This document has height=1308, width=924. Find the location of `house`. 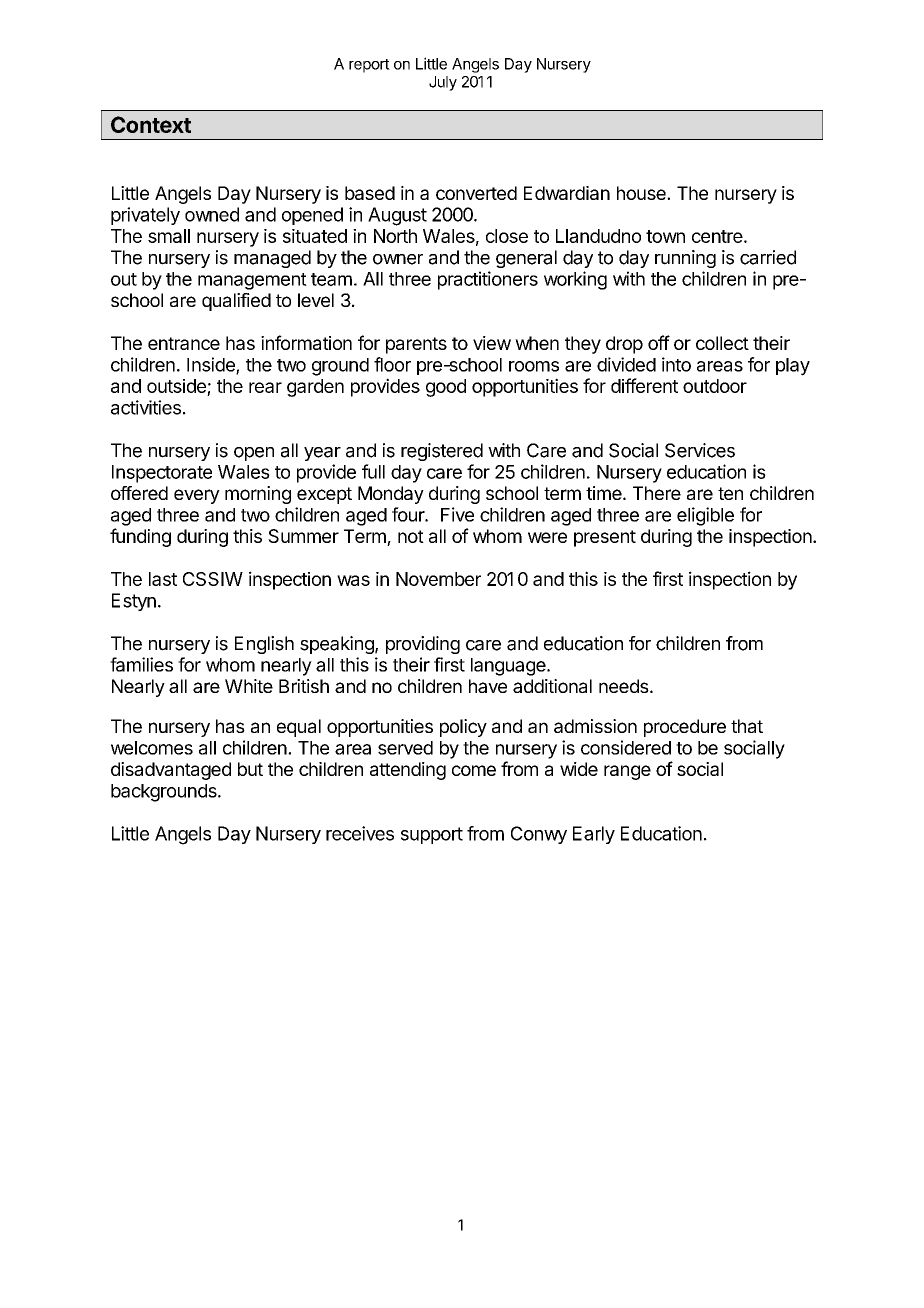

house is located at coordinates (642, 193).
